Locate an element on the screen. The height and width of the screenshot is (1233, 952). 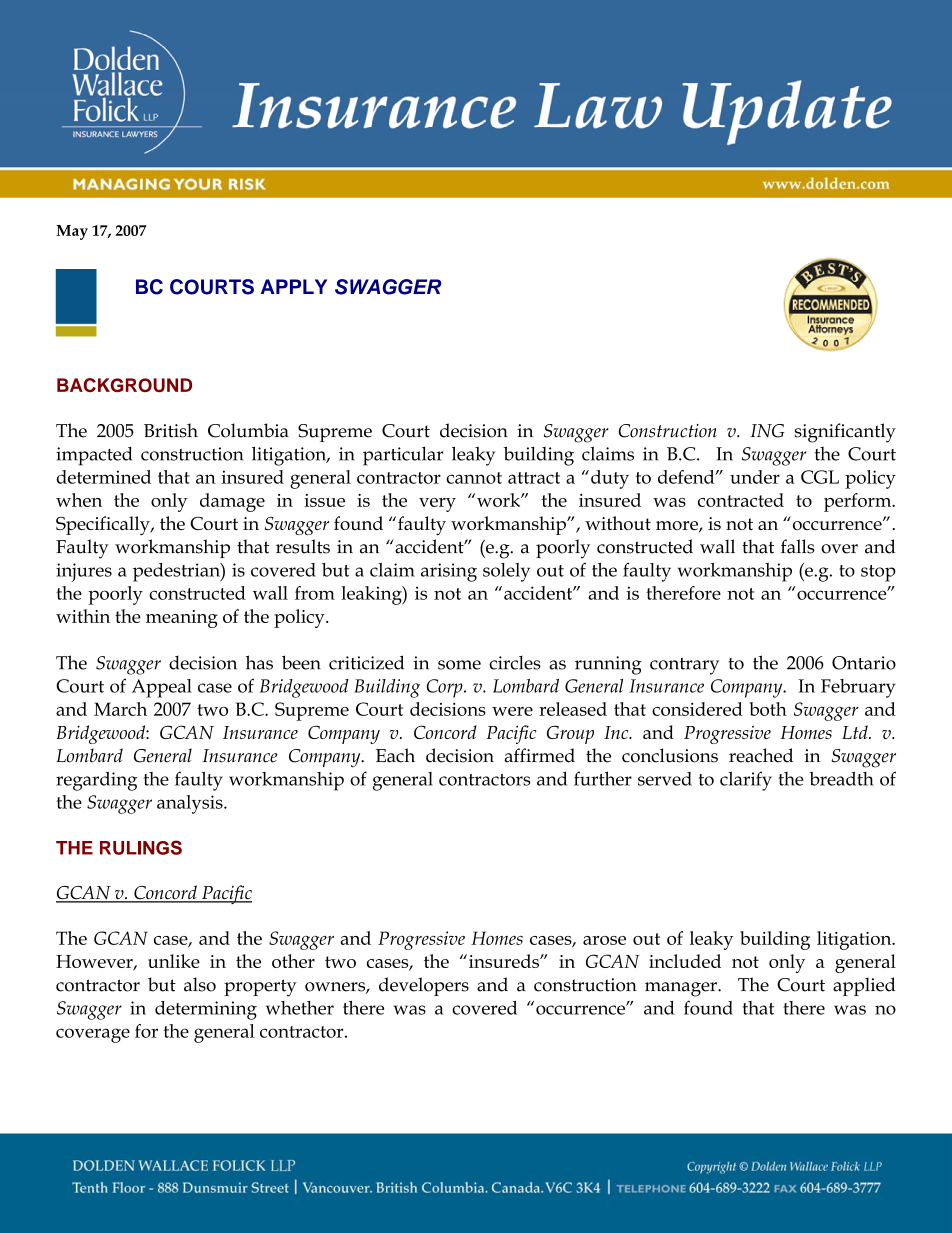
meaning is located at coordinates (182, 619).
